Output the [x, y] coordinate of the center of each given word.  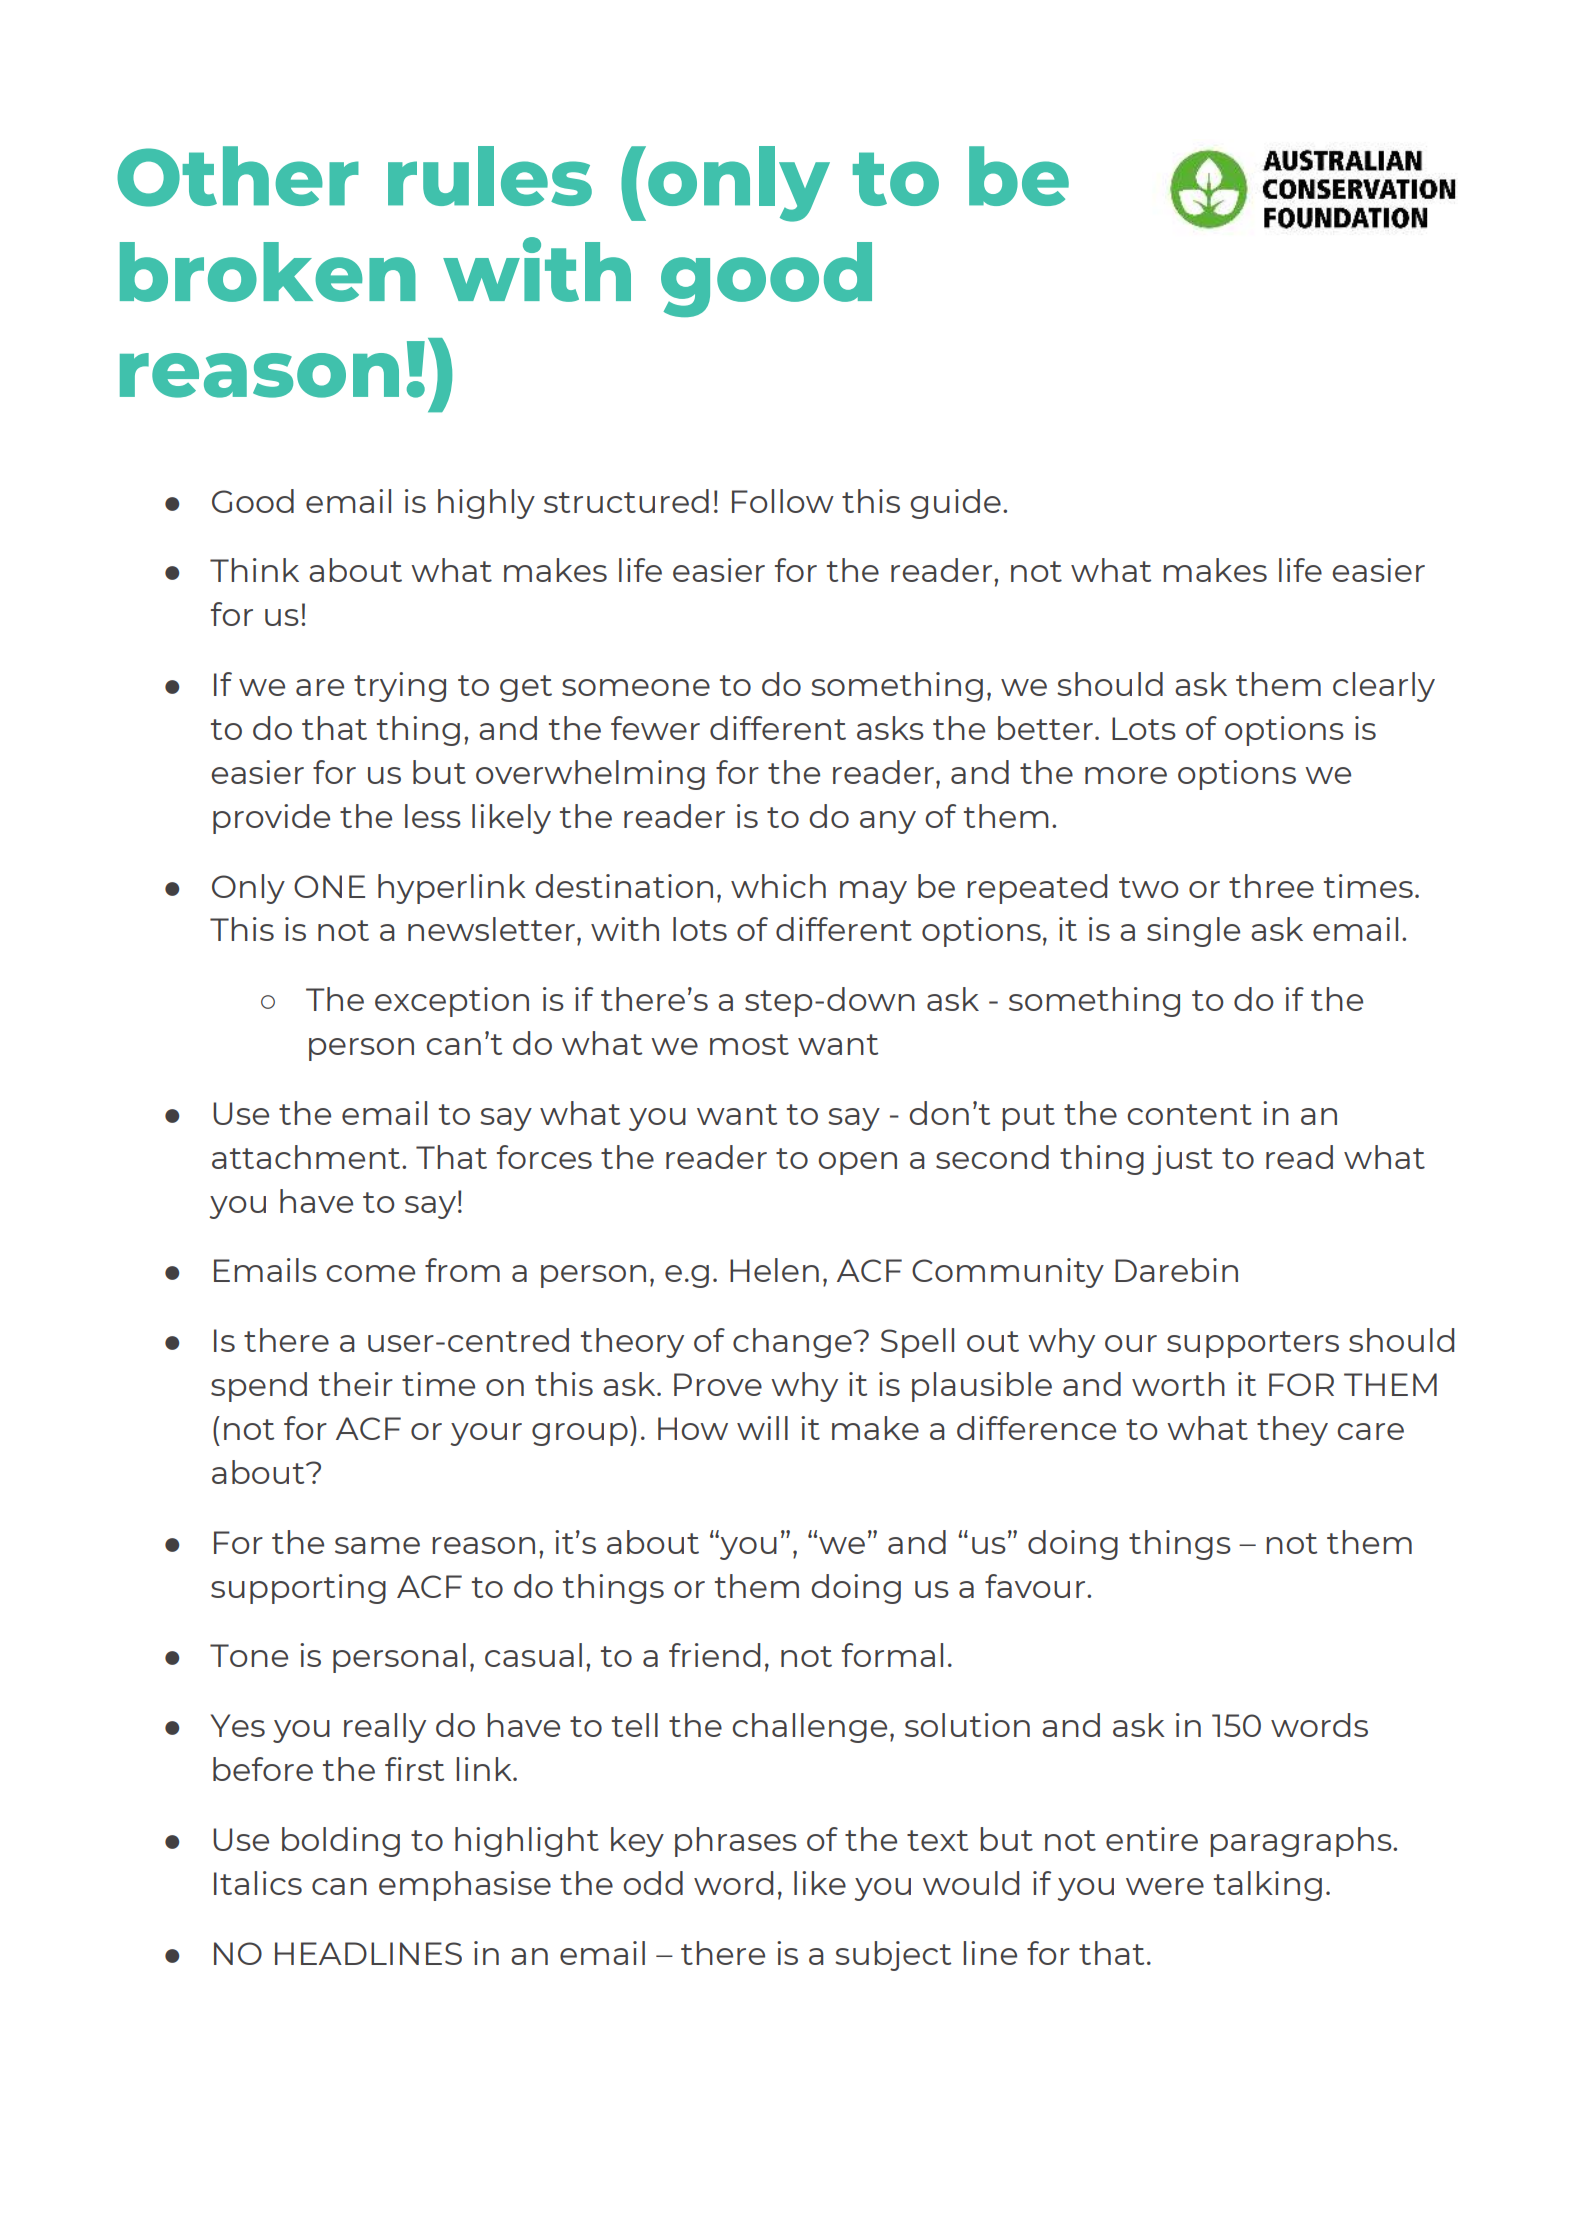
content [1189, 1114]
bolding [341, 1842]
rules [490, 176]
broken [268, 272]
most [749, 1044]
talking [1268, 1886]
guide [955, 504]
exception [452, 1002]
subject [893, 1956]
